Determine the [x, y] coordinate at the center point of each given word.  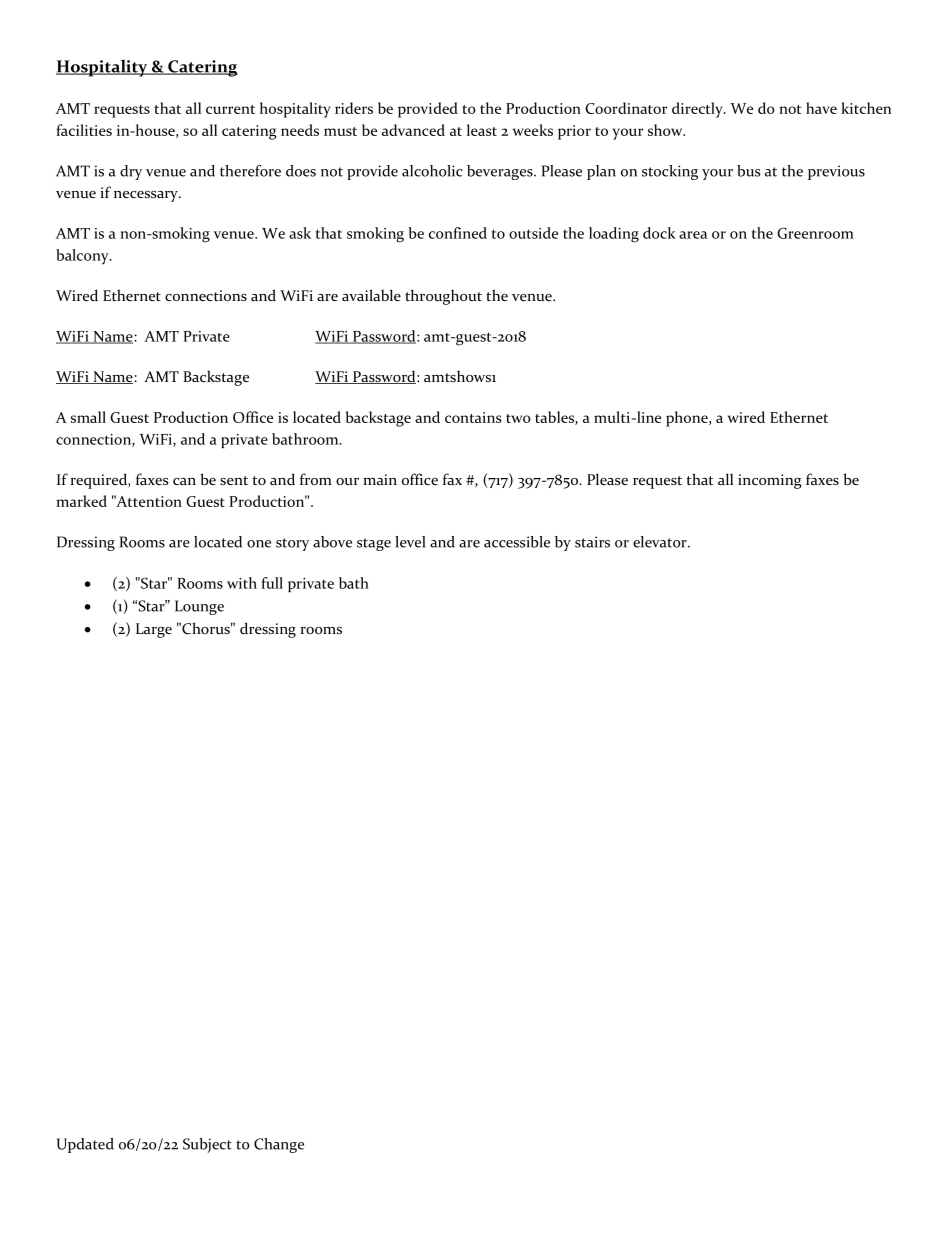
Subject [207, 1145]
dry [131, 172]
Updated [85, 1145]
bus [749, 171]
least [482, 130]
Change [279, 1145]
